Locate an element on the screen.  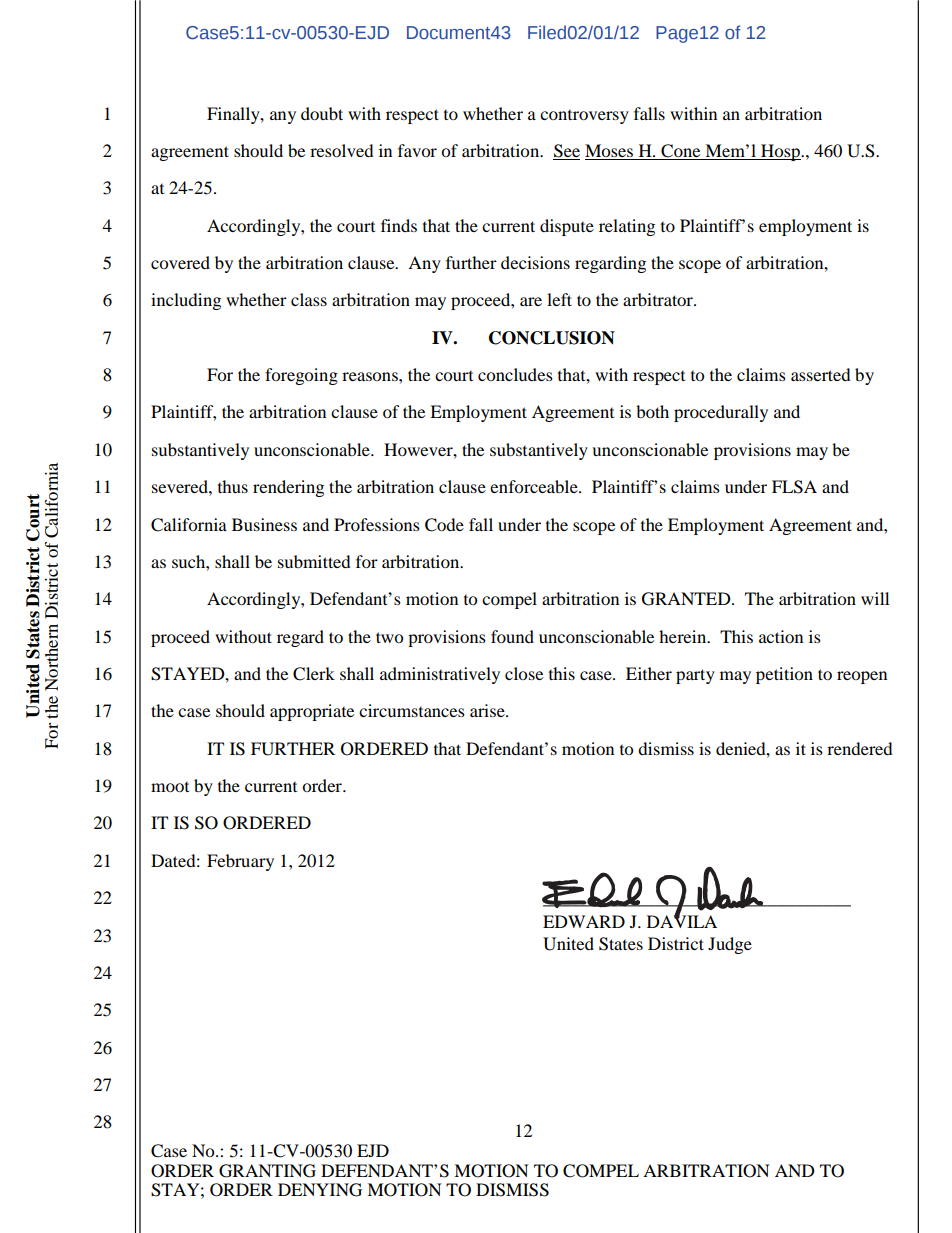
GRANTING is located at coordinates (267, 1171).
